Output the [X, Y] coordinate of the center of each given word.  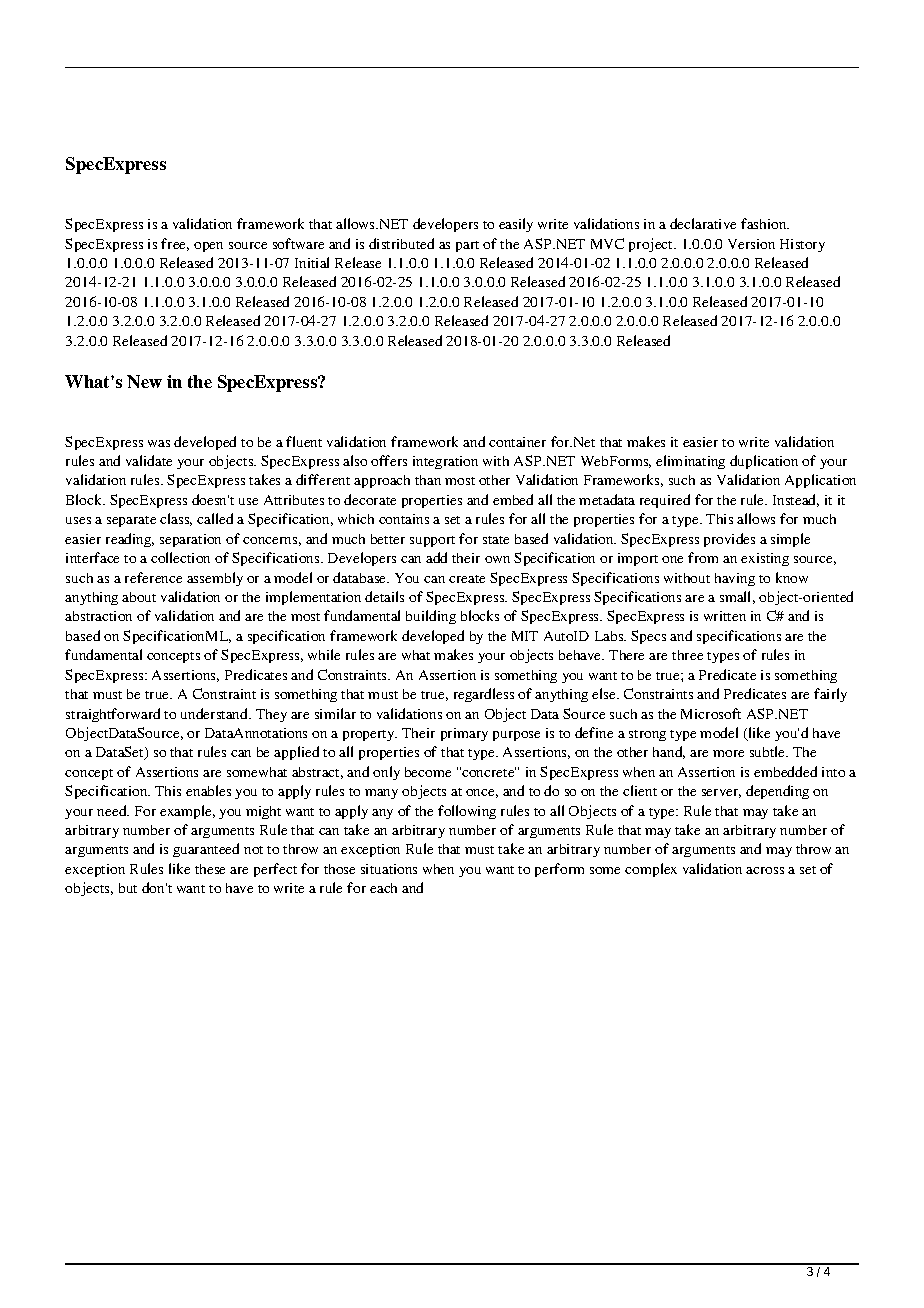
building [431, 617]
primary [464, 734]
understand [216, 713]
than [428, 480]
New [144, 381]
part [467, 246]
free [175, 244]
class [176, 519]
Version [751, 244]
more [728, 753]
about [139, 597]
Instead [796, 500]
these [210, 869]
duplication [764, 462]
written [725, 616]
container [517, 442]
